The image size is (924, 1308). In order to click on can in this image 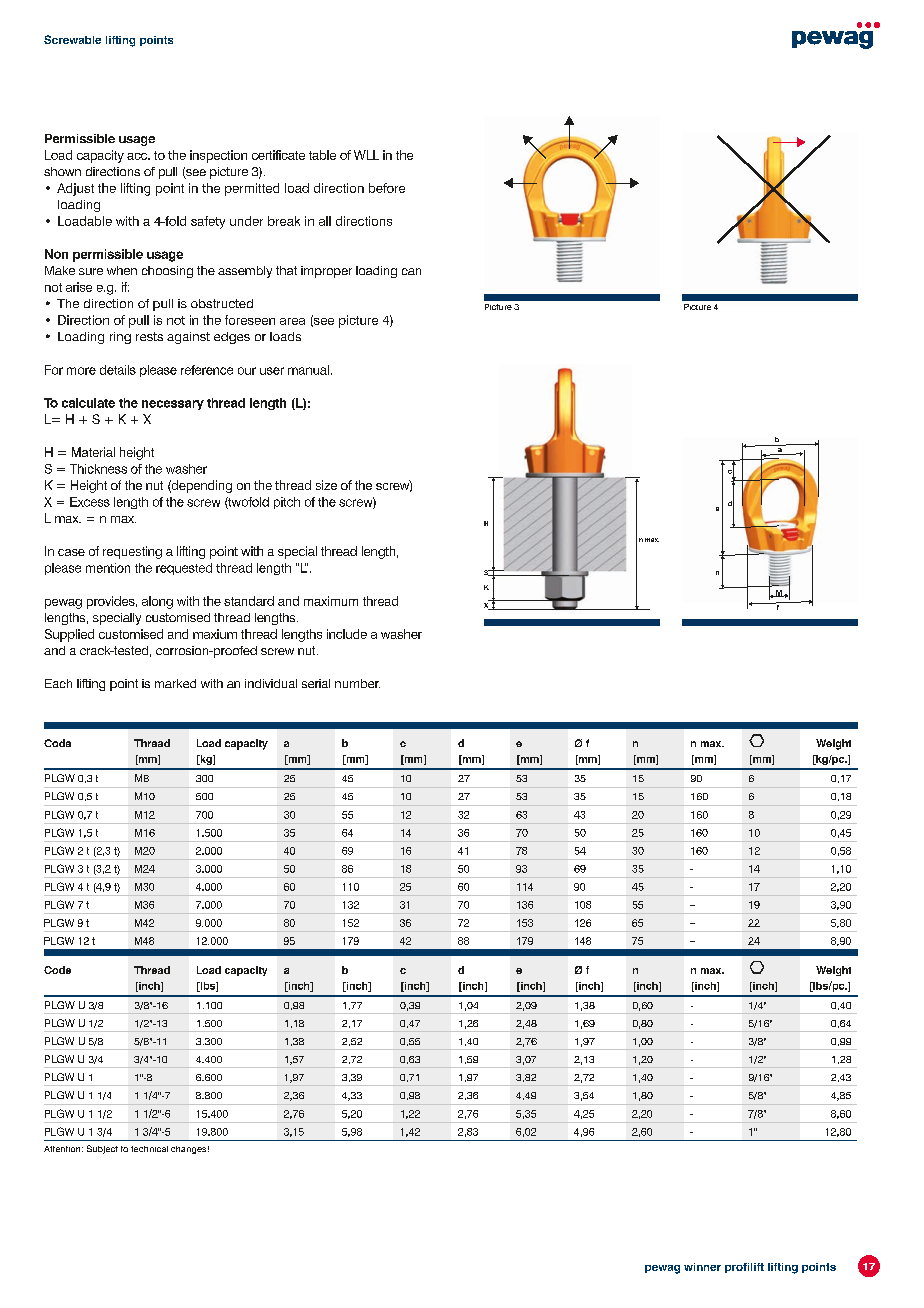, I will do `click(411, 271)`.
